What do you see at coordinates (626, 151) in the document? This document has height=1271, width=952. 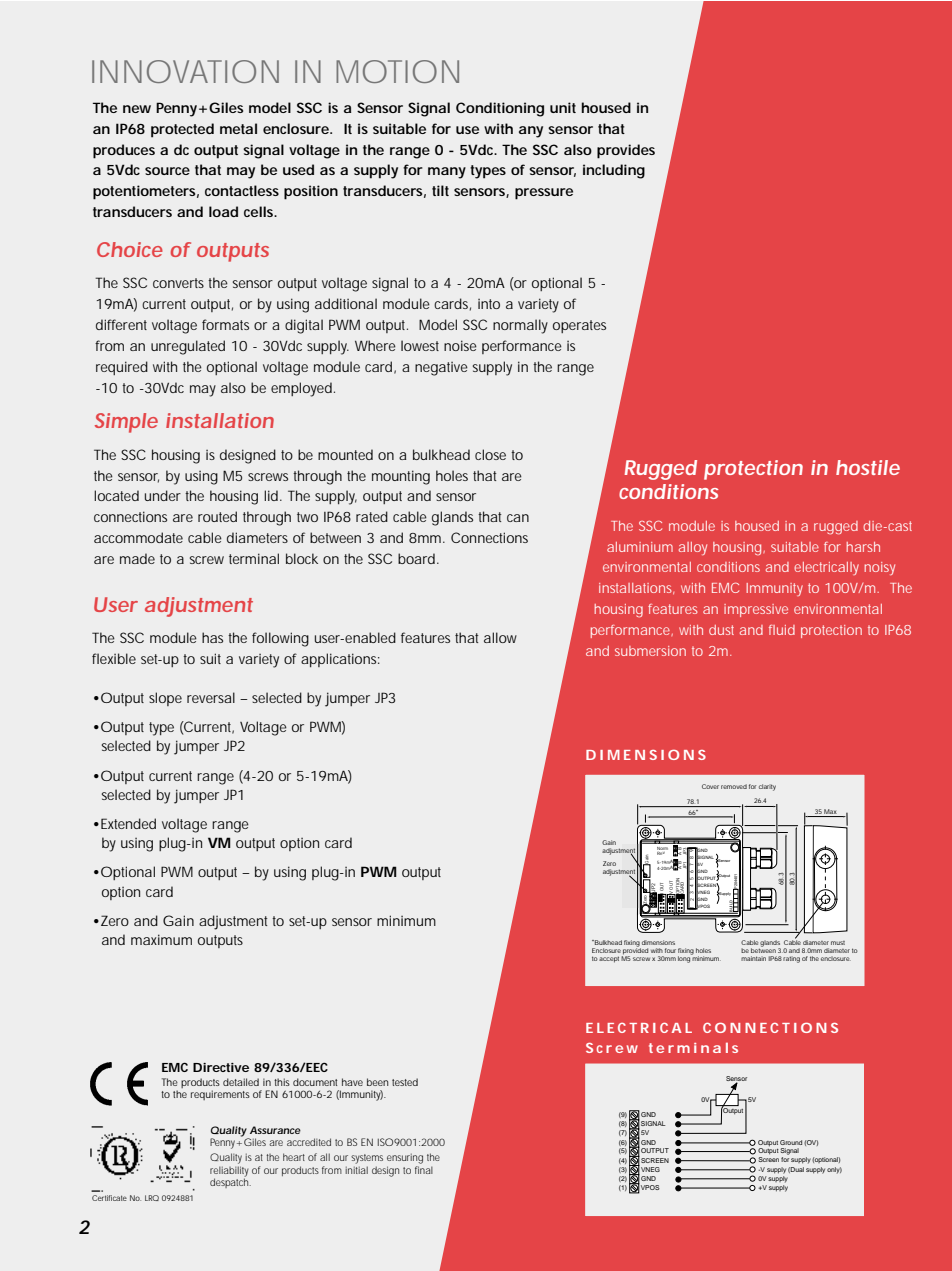 I see `provides` at bounding box center [626, 151].
